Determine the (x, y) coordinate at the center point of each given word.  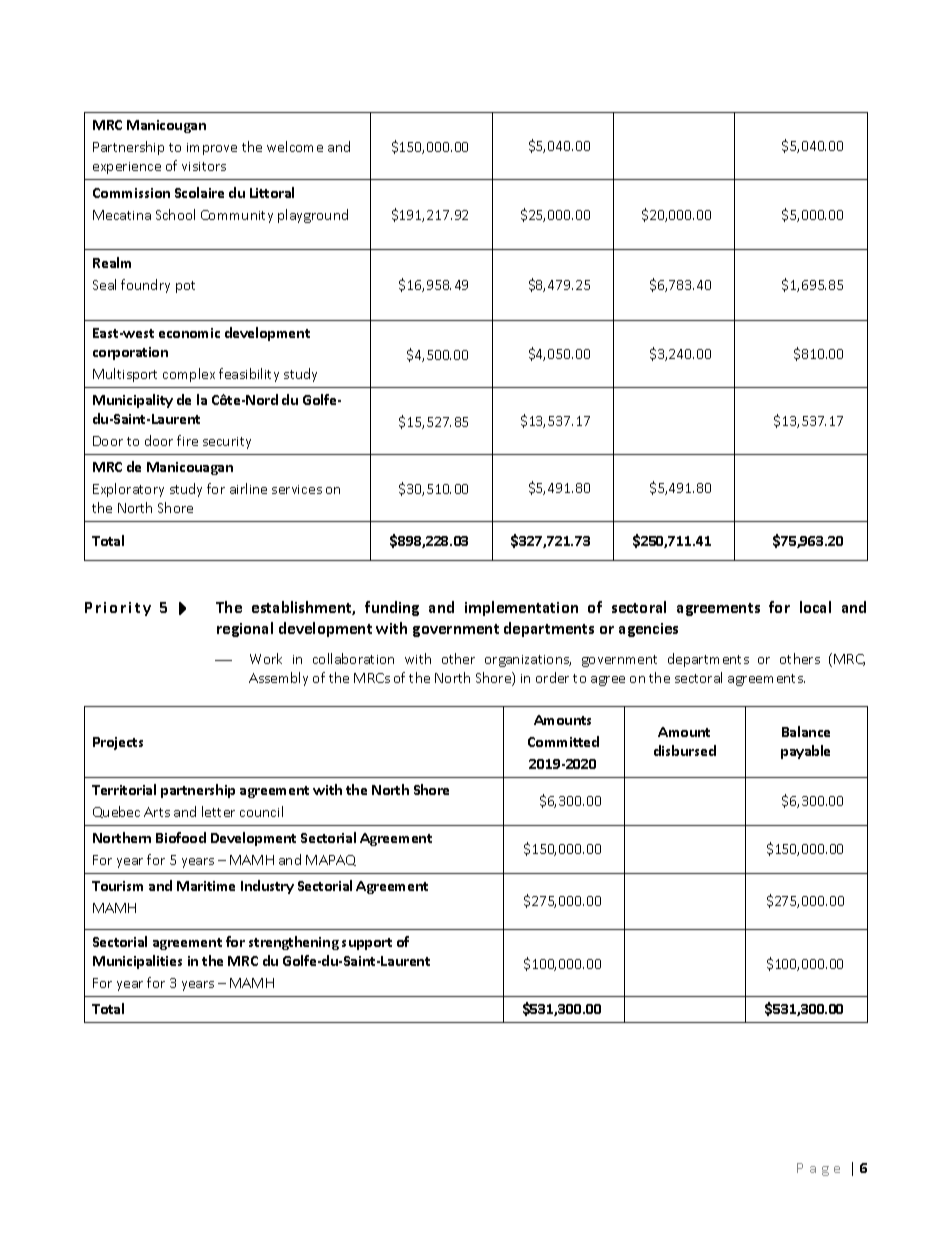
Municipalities (137, 962)
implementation (521, 608)
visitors (204, 166)
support (367, 944)
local (815, 607)
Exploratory (128, 490)
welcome (295, 146)
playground (313, 216)
